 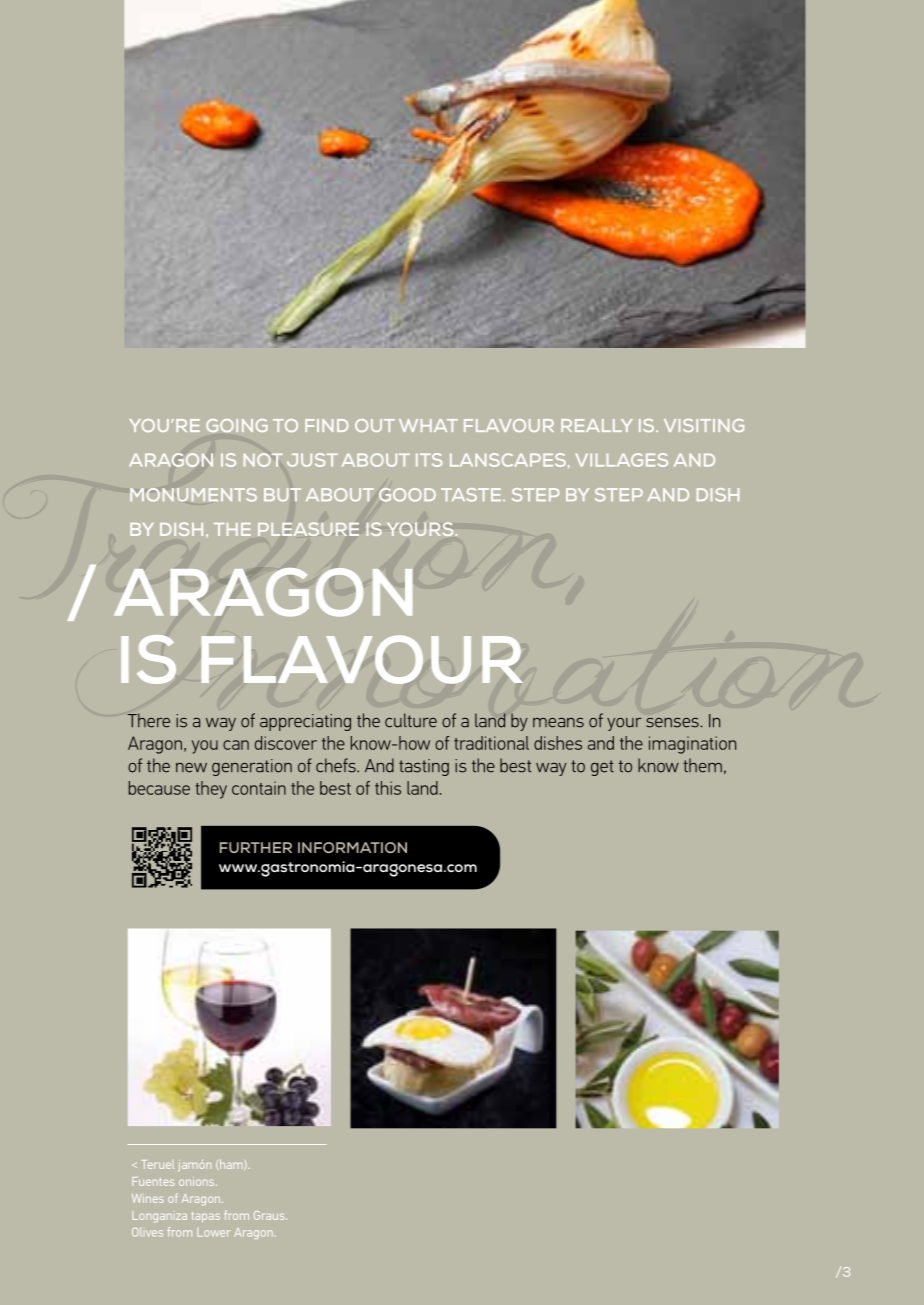 What do you see at coordinates (429, 460) in the page?
I see `ITS` at bounding box center [429, 460].
